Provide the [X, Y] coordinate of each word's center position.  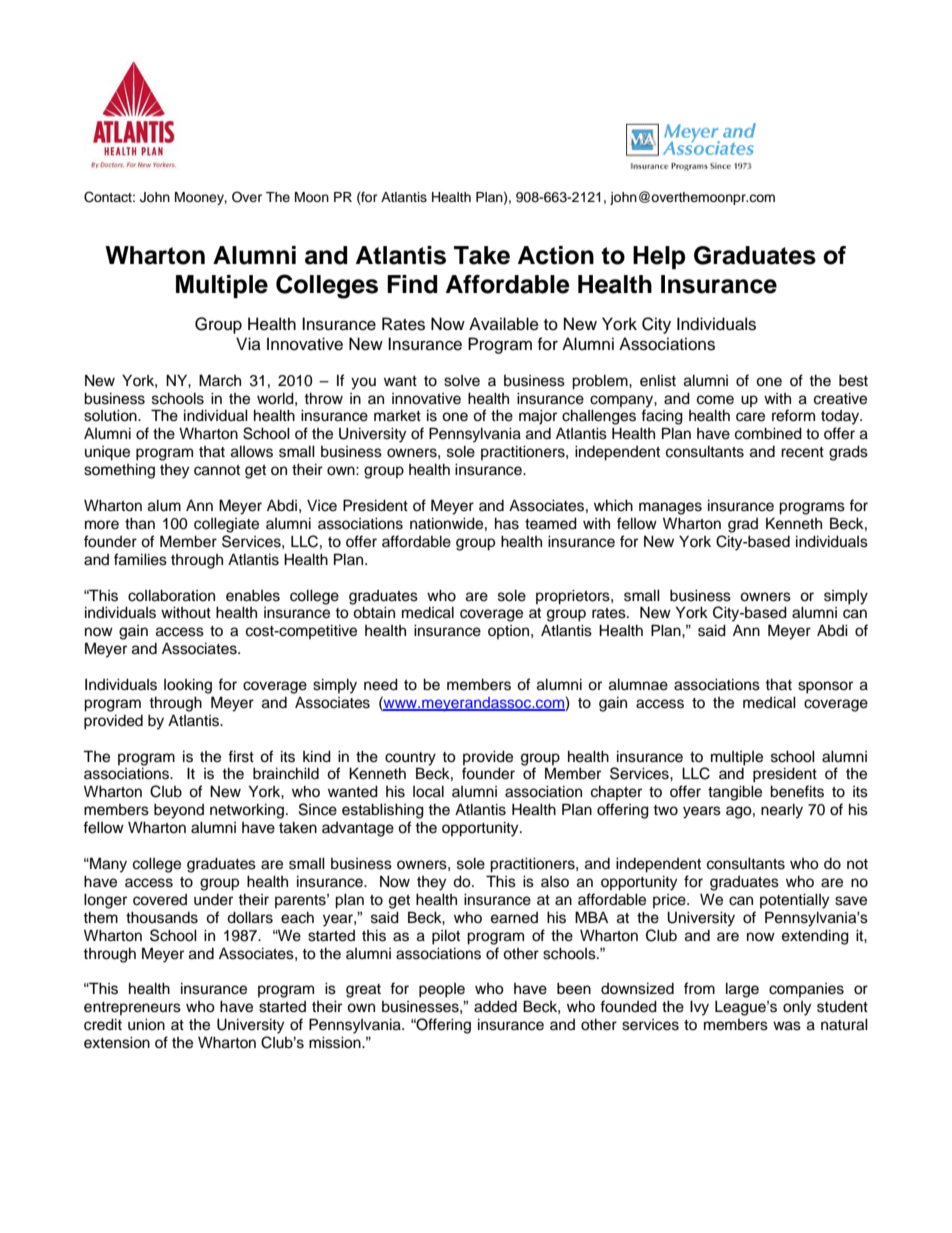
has [507, 523]
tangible [735, 793]
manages [670, 508]
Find [412, 284]
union [146, 1024]
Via [248, 344]
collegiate [226, 525]
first [241, 756]
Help [659, 257]
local [428, 791]
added [495, 1006]
